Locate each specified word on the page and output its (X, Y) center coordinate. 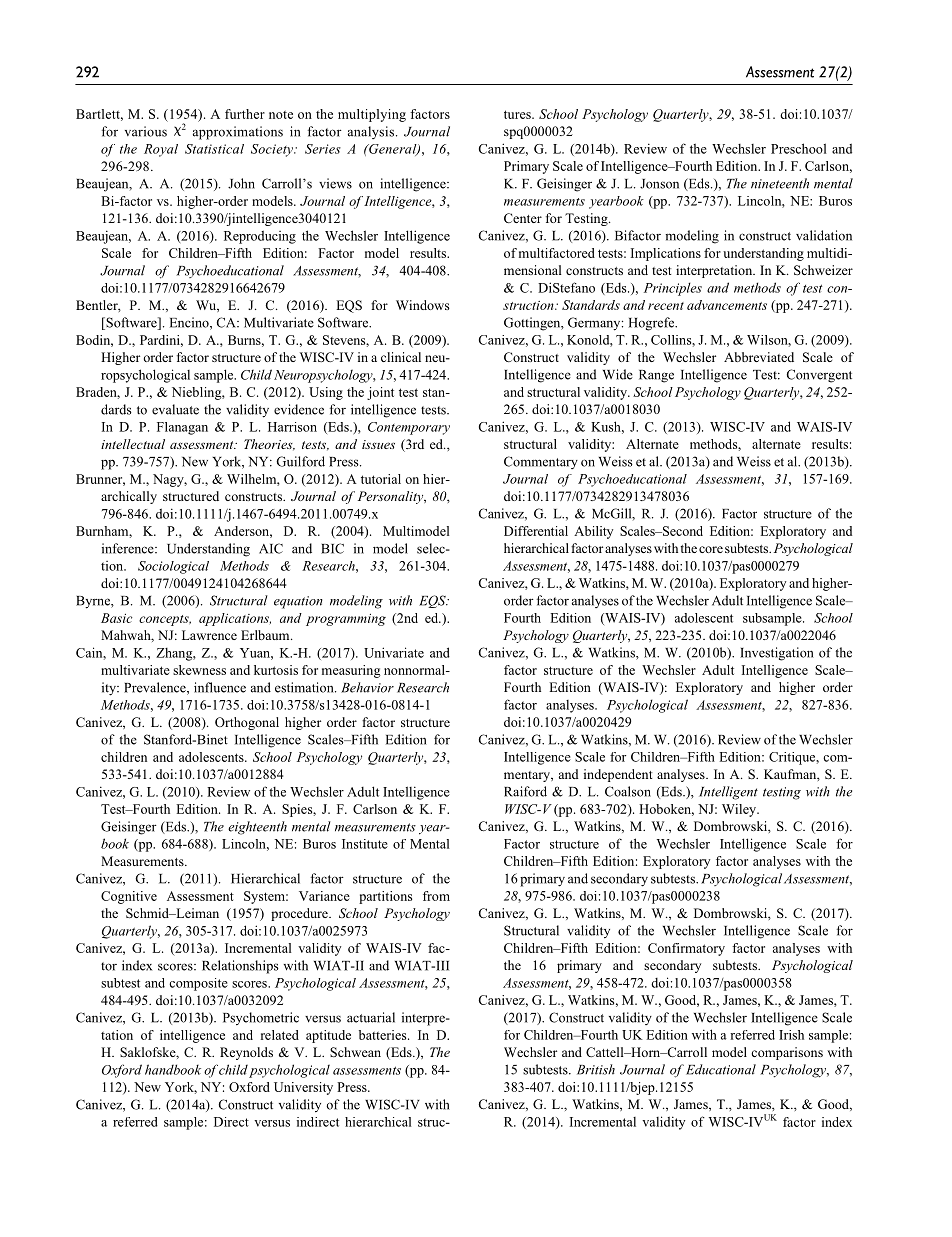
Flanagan (182, 428)
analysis (372, 132)
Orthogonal (247, 723)
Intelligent (728, 793)
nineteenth (780, 183)
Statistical (214, 149)
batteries (384, 1035)
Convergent (819, 376)
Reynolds (246, 1053)
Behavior (367, 687)
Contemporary (409, 428)
